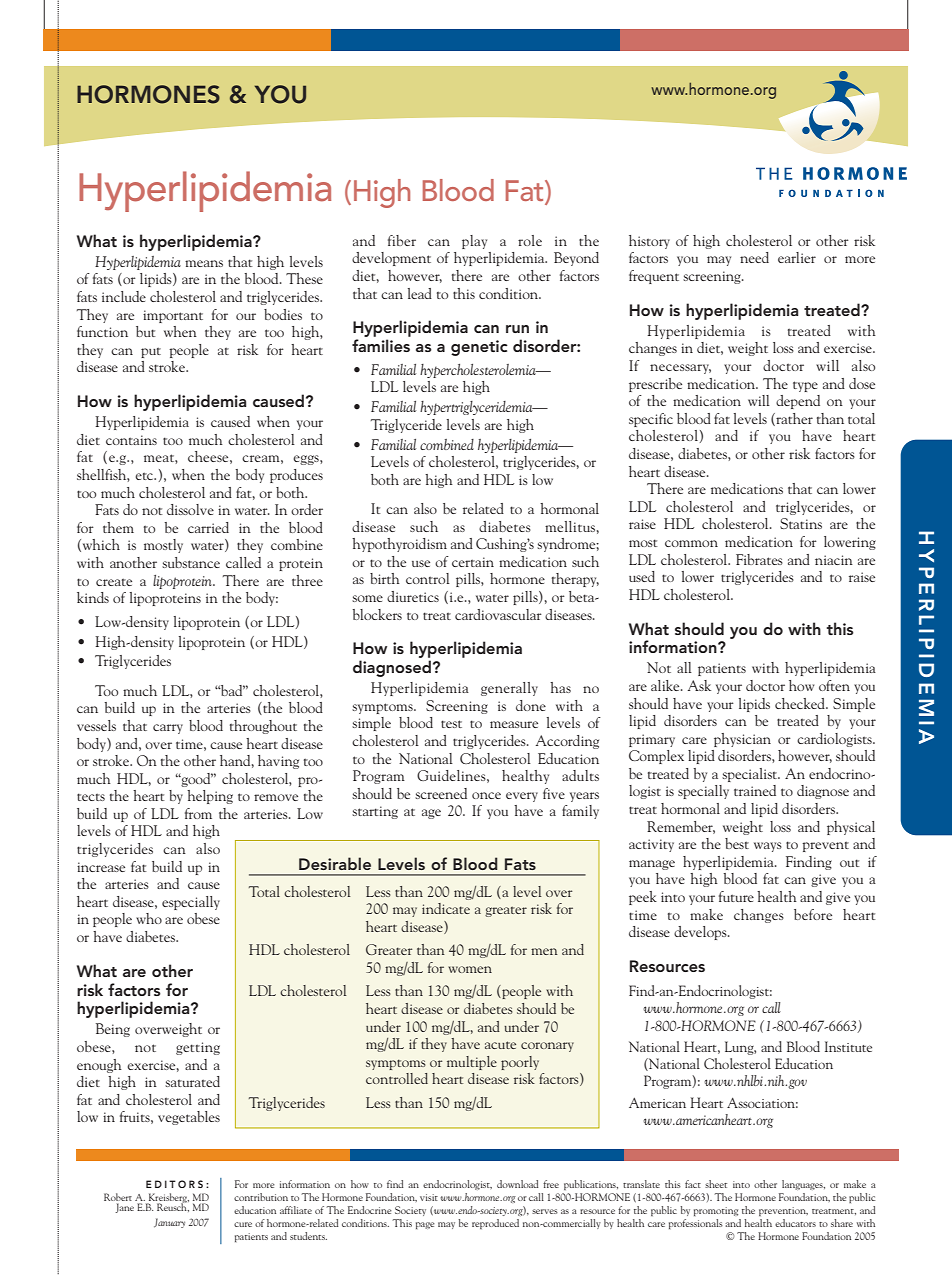 The height and width of the screenshot is (1275, 952). What do you see at coordinates (204, 263) in the screenshot?
I see `means` at bounding box center [204, 263].
